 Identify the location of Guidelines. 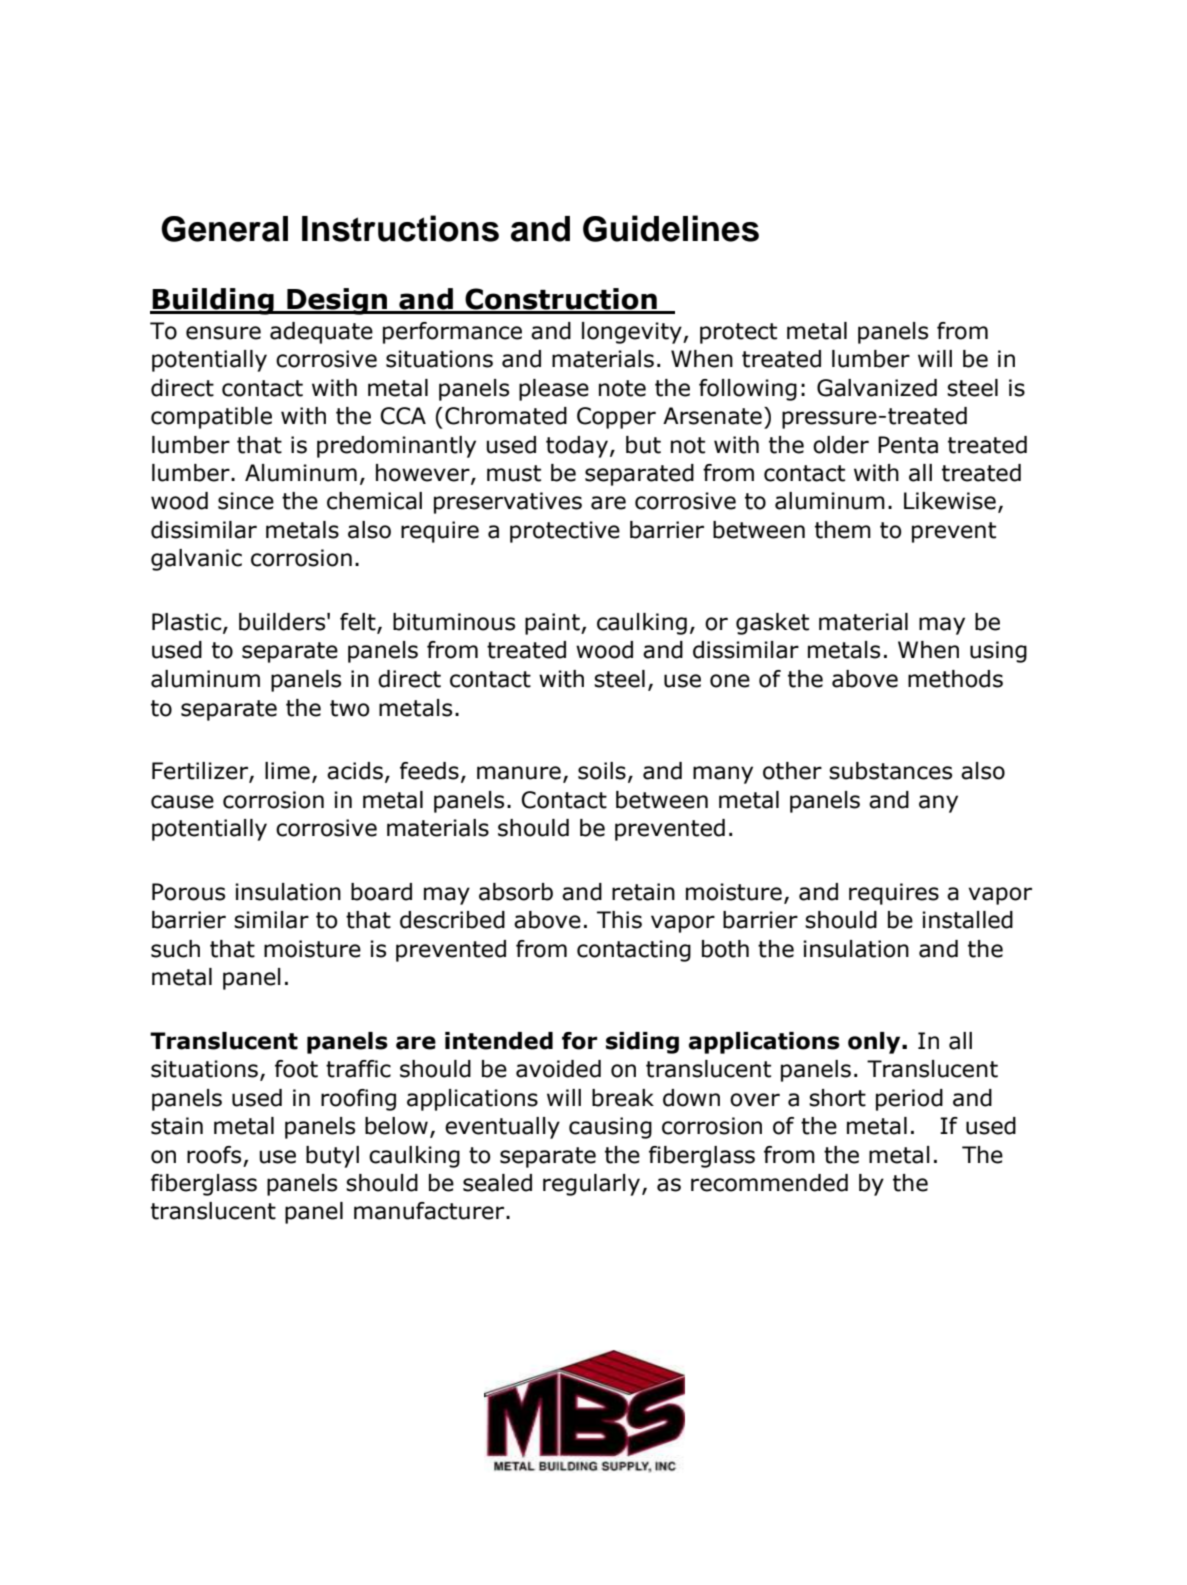
(671, 228).
